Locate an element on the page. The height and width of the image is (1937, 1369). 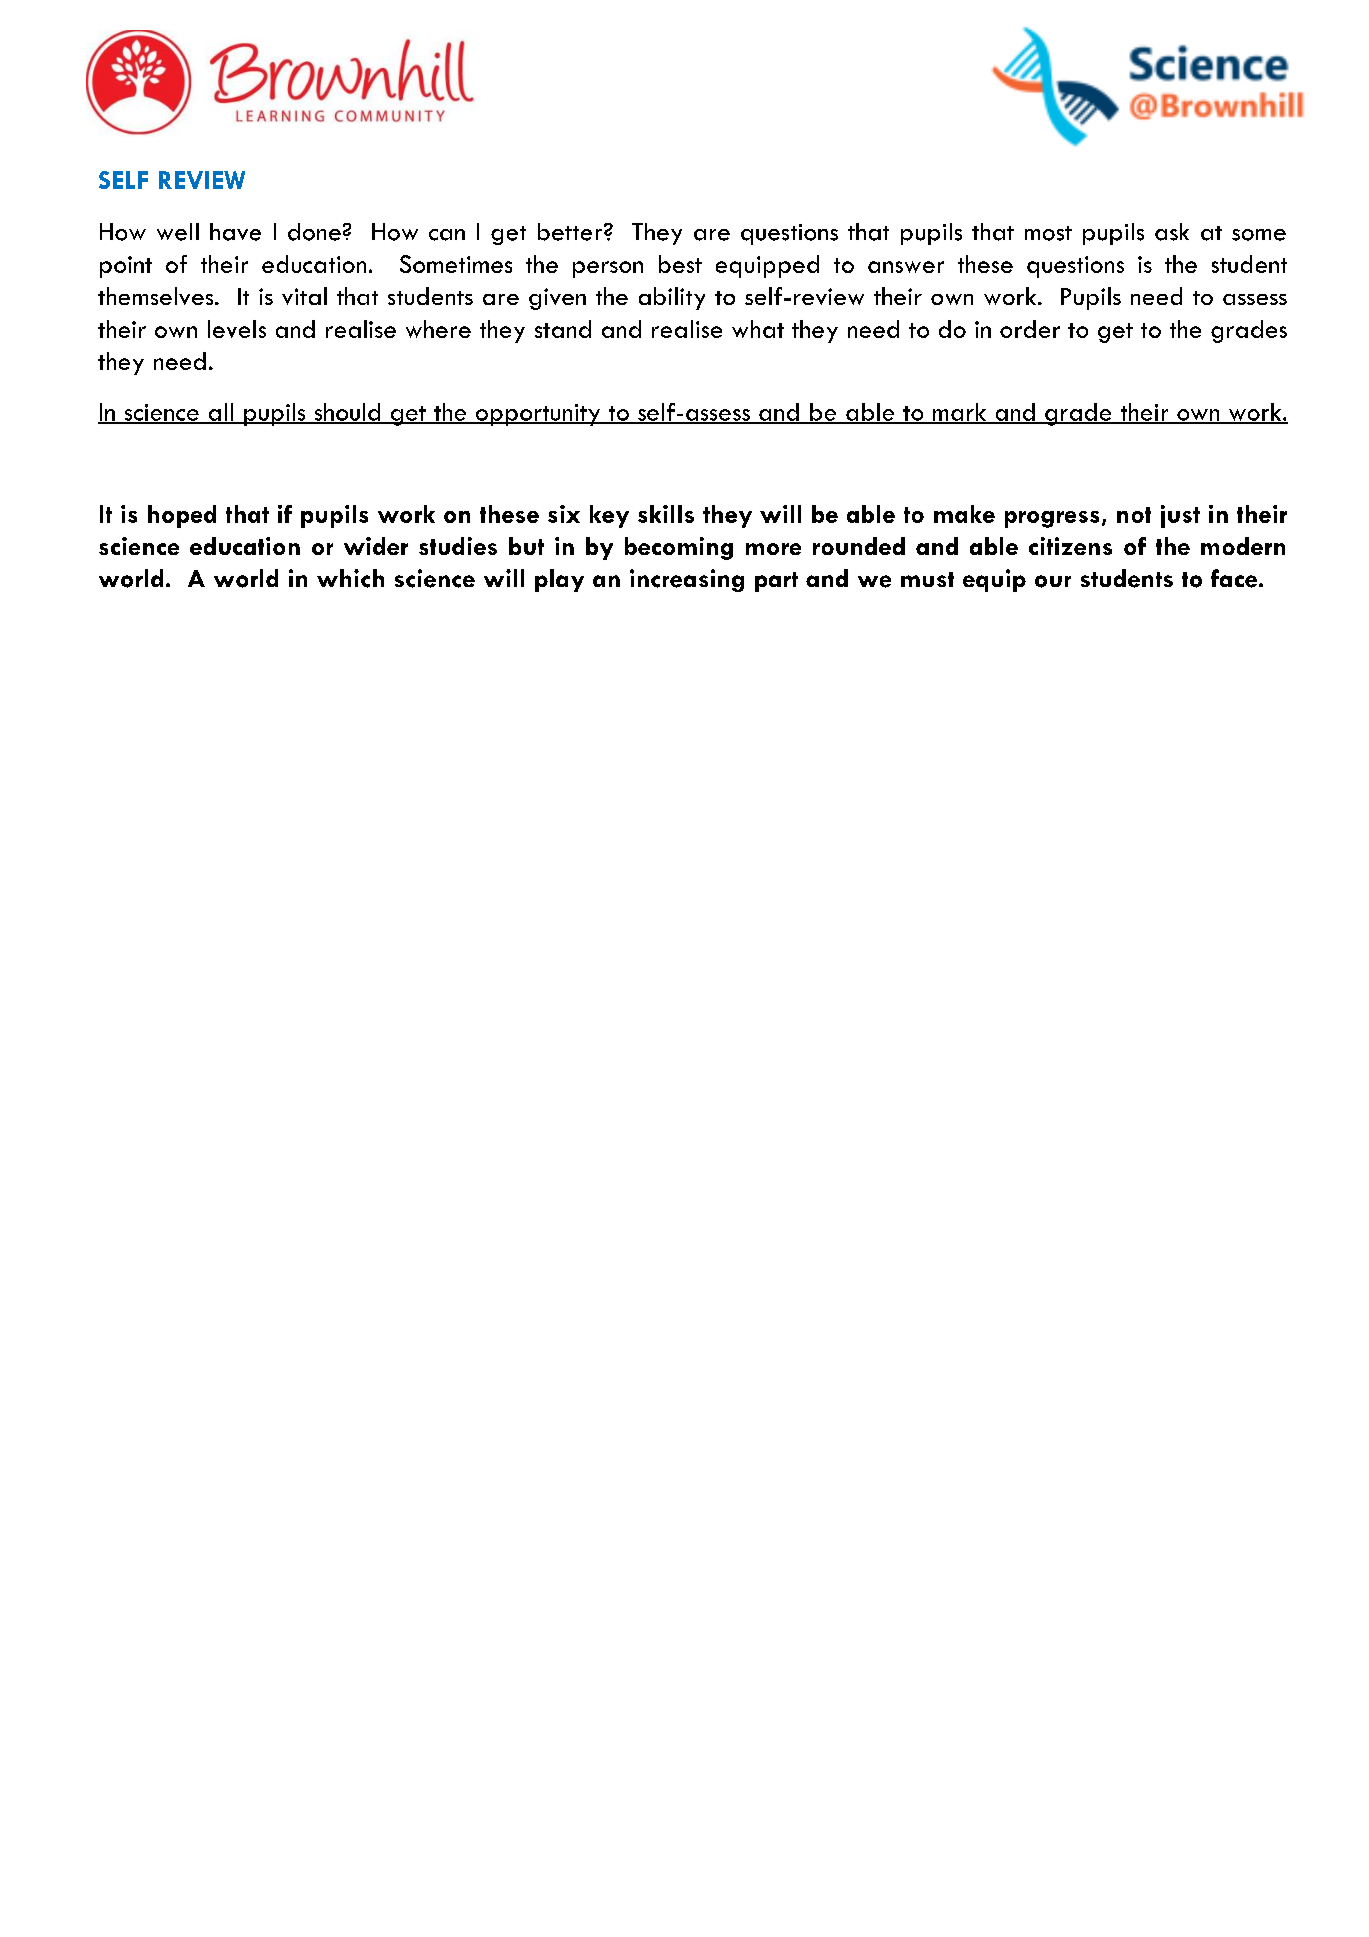
what is located at coordinates (758, 329).
